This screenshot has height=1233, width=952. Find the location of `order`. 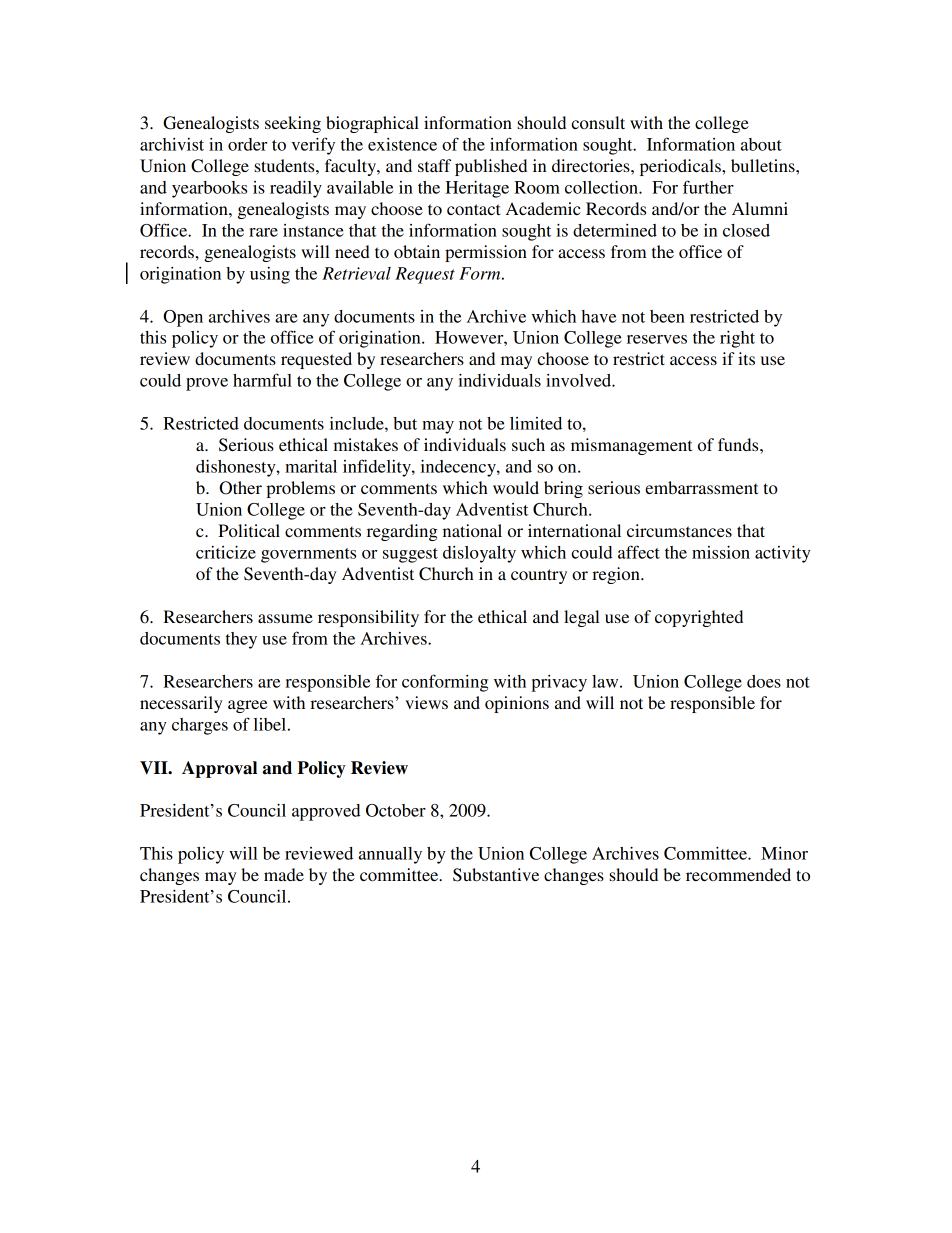

order is located at coordinates (247, 144).
